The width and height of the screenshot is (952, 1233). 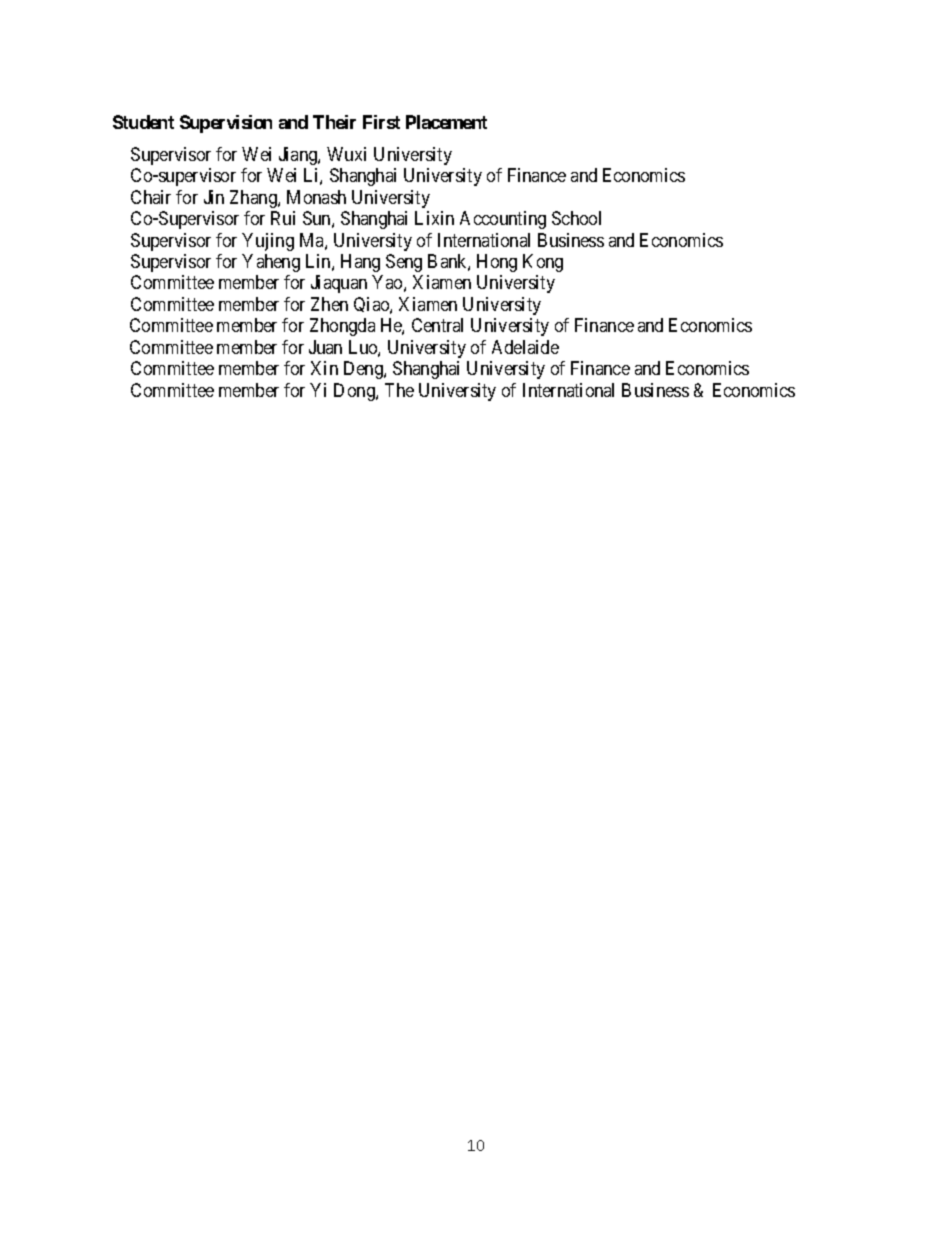 I want to click on Supervision, so click(x=226, y=124).
